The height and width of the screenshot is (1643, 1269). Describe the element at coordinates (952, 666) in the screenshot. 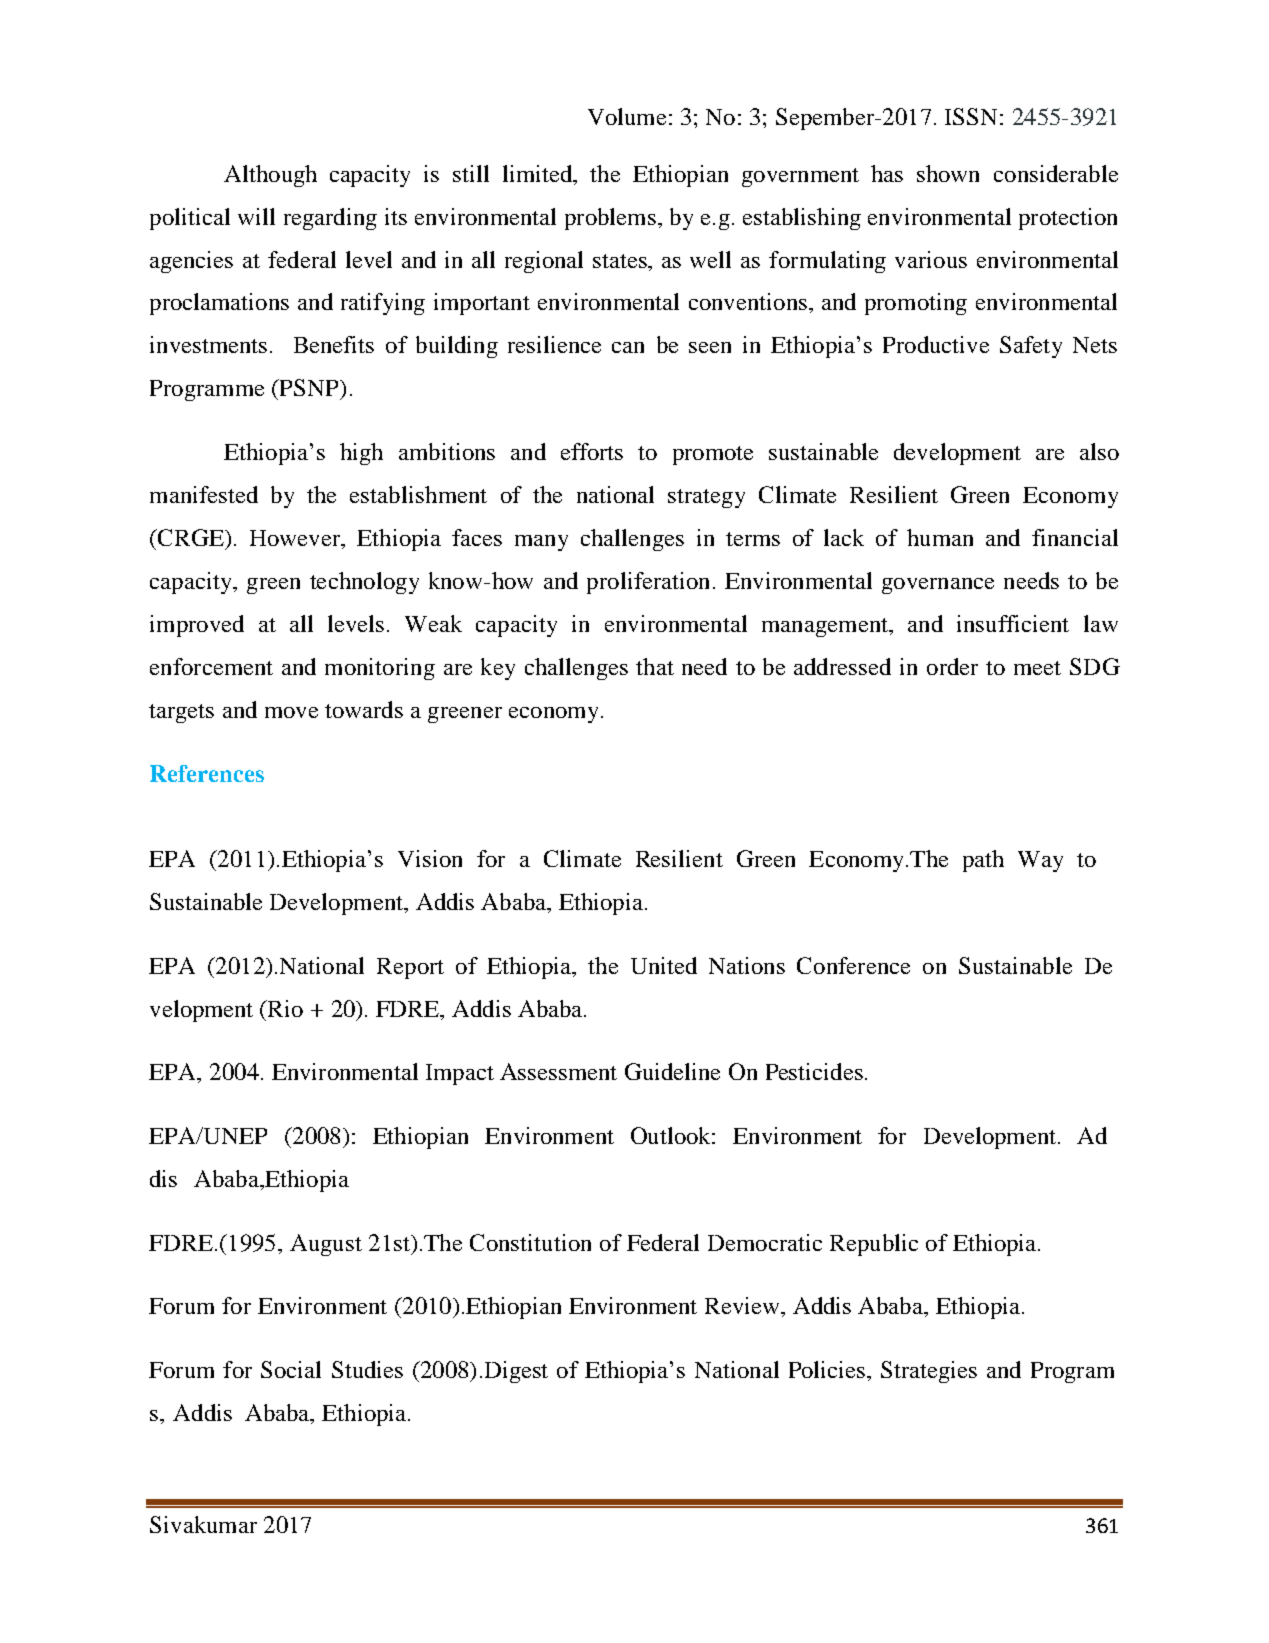

I see `order` at that location.
